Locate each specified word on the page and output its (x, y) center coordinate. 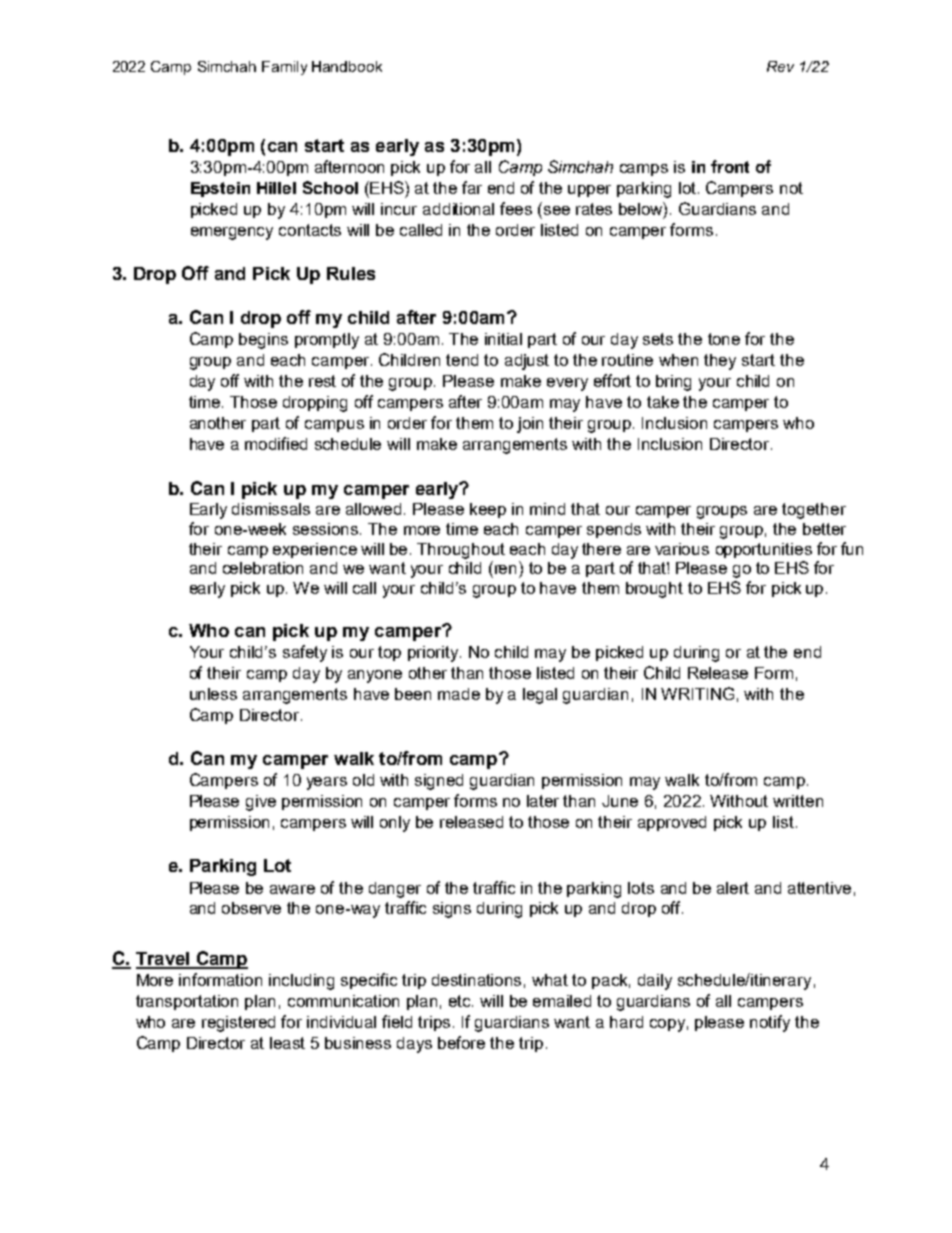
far (472, 187)
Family (284, 68)
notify (770, 1023)
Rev (780, 66)
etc (461, 1001)
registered (238, 1024)
